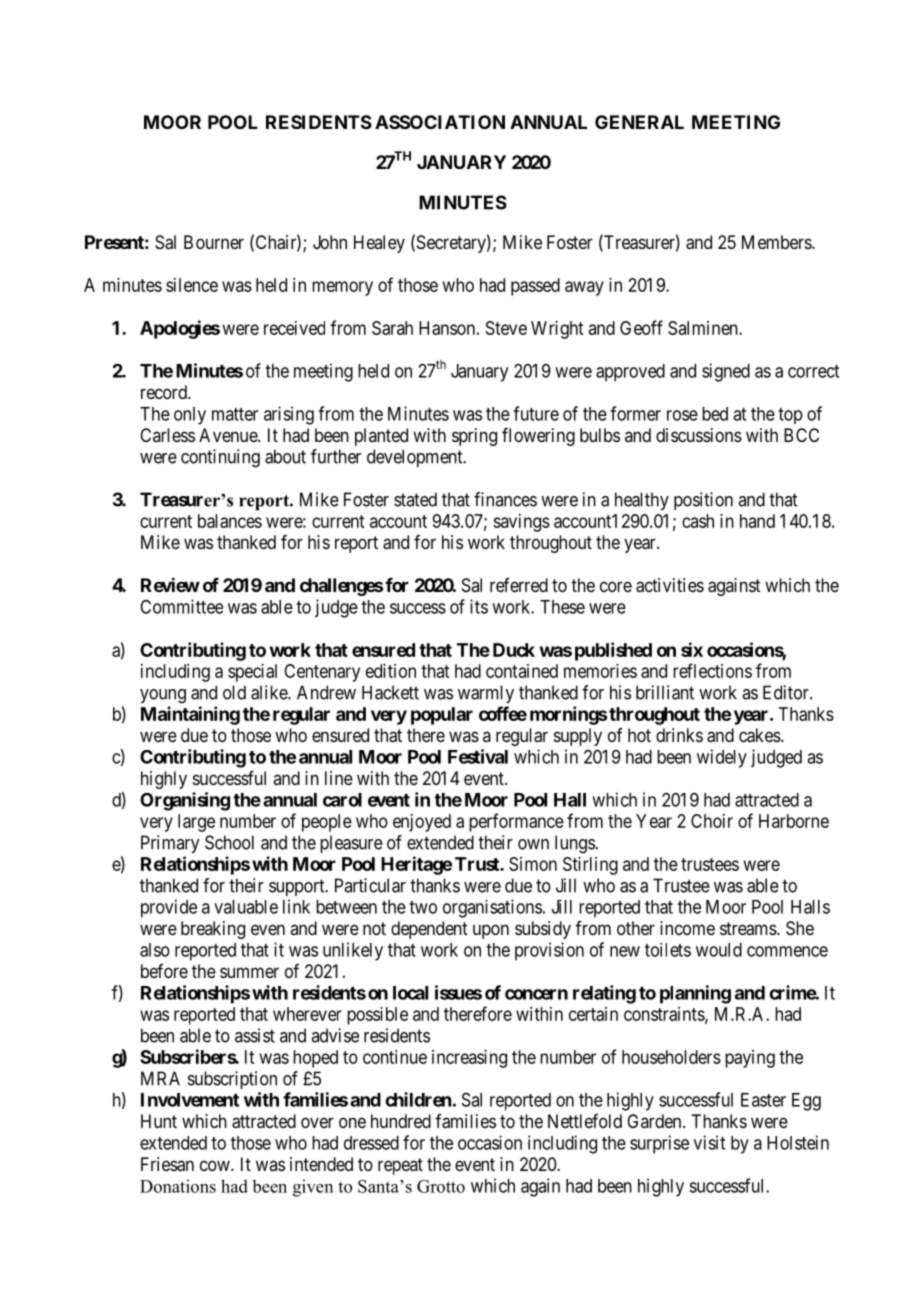 The width and height of the screenshot is (924, 1308). Describe the element at coordinates (639, 122) in the screenshot. I see `GENERAL` at that location.
